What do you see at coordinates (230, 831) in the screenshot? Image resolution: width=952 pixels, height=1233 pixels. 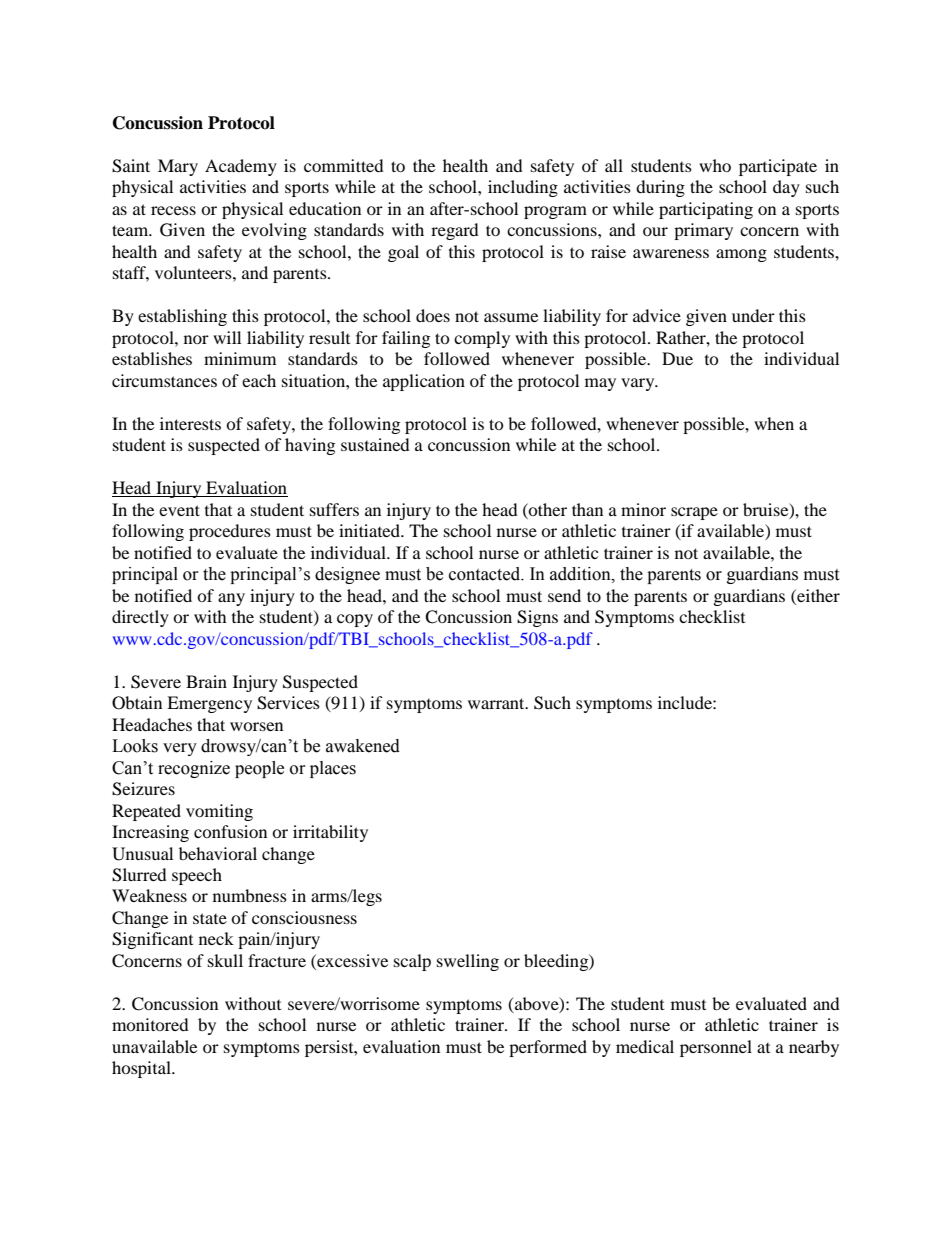 I see `confusion` at bounding box center [230, 831].
